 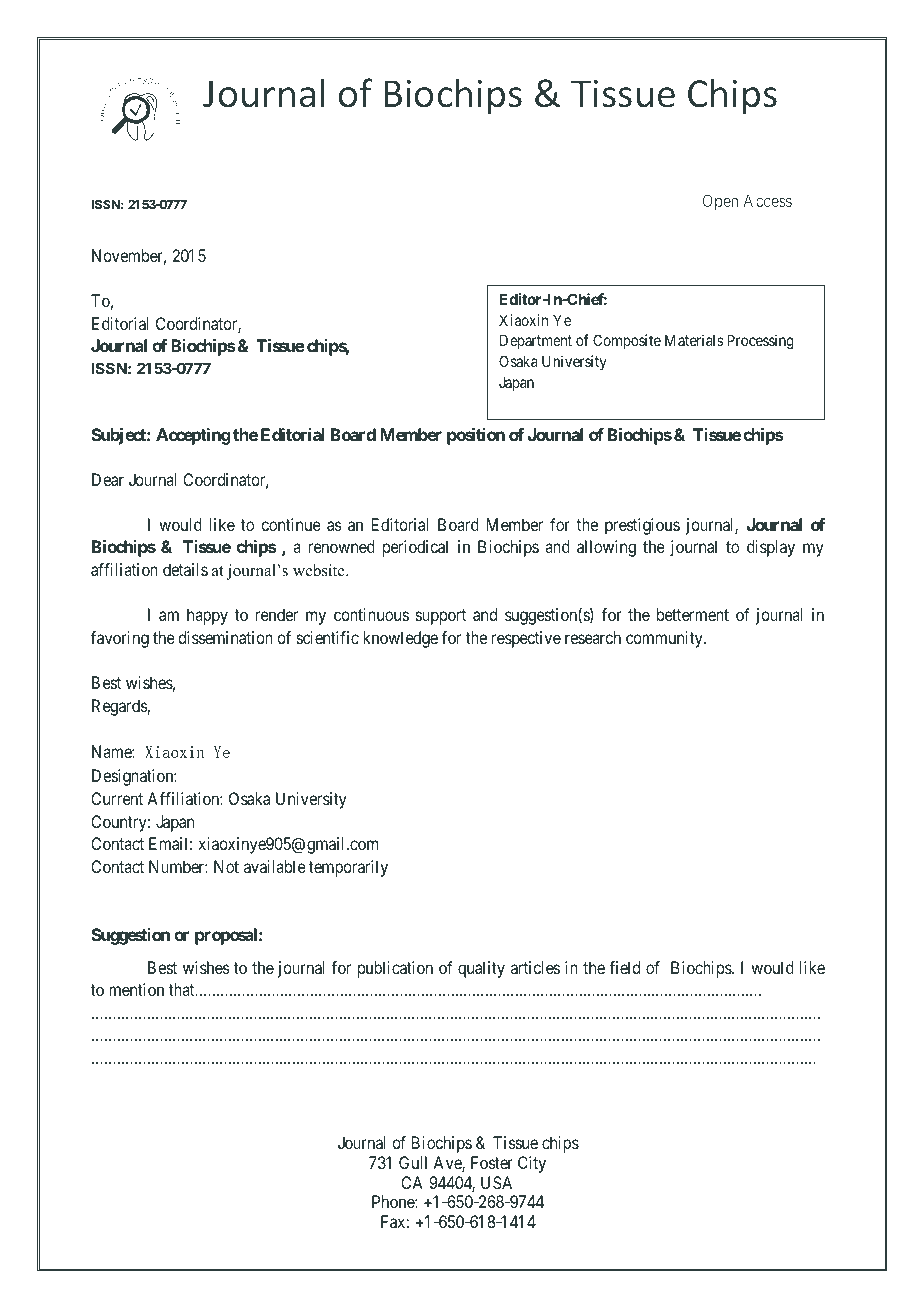 What do you see at coordinates (348, 868) in the screenshot?
I see `temporarily` at bounding box center [348, 868].
